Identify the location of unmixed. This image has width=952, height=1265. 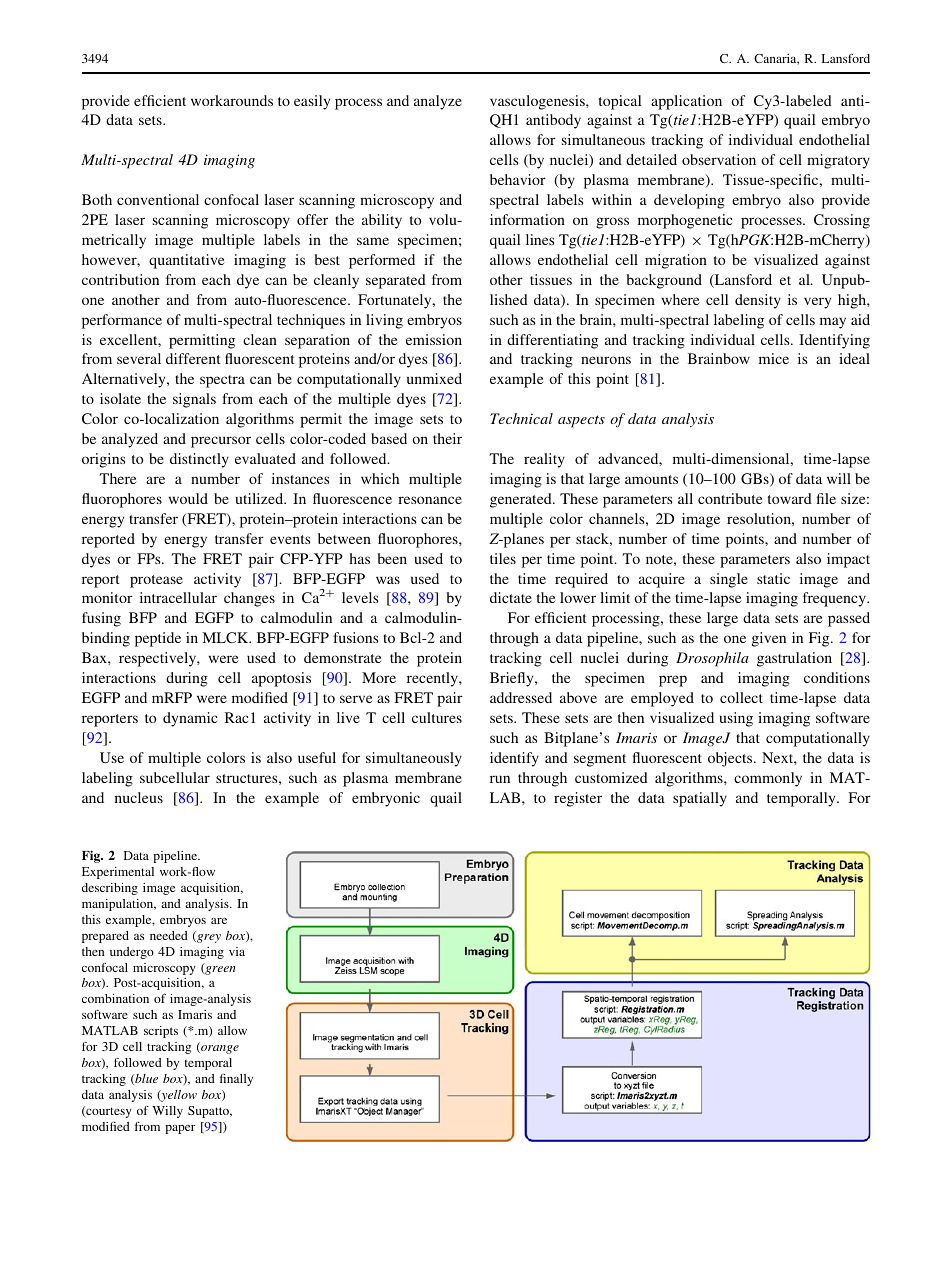
(434, 378).
